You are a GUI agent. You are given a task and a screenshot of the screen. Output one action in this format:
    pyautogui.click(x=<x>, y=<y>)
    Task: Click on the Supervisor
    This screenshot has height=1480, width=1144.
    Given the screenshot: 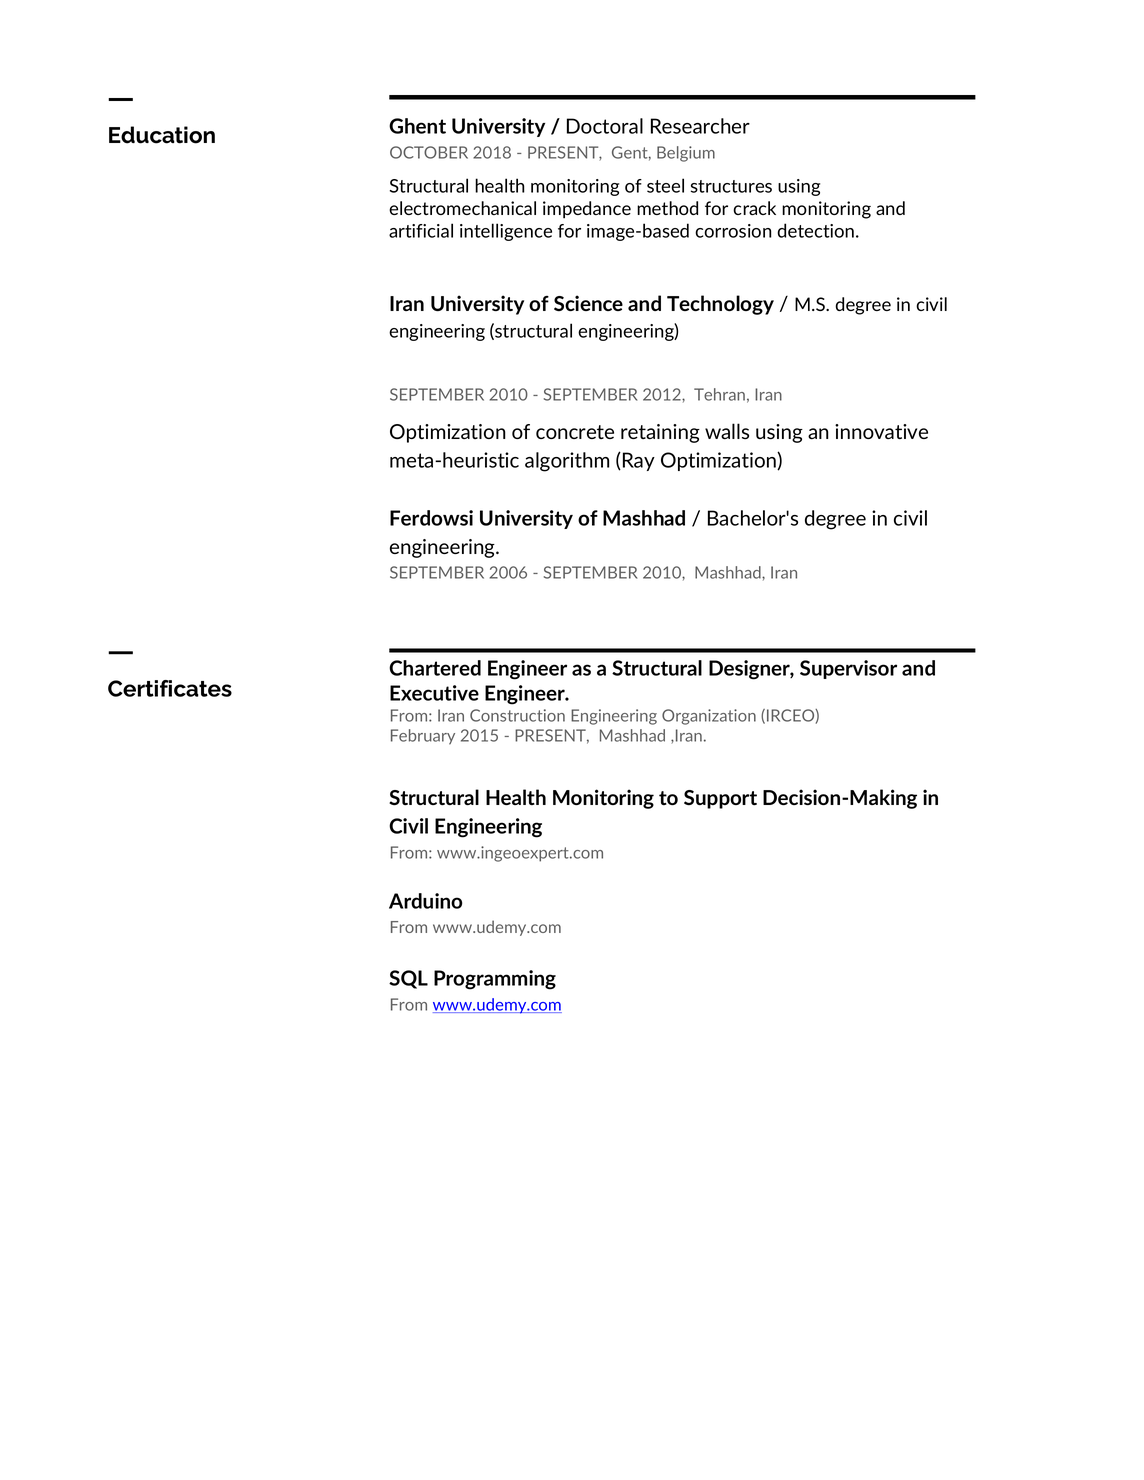 What is the action you would take?
    pyautogui.click(x=848, y=669)
